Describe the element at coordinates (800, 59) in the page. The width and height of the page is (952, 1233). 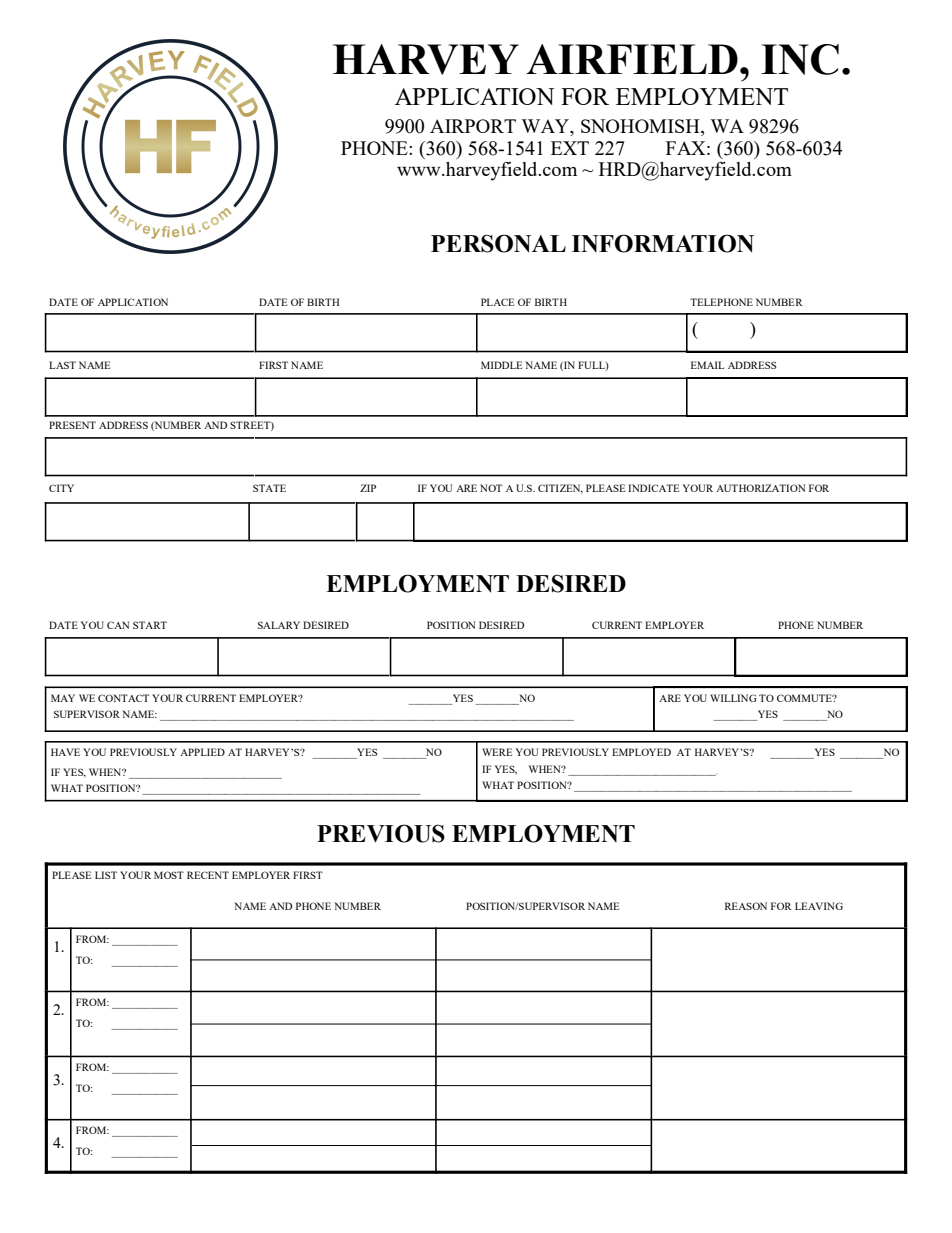
I see `INC` at that location.
